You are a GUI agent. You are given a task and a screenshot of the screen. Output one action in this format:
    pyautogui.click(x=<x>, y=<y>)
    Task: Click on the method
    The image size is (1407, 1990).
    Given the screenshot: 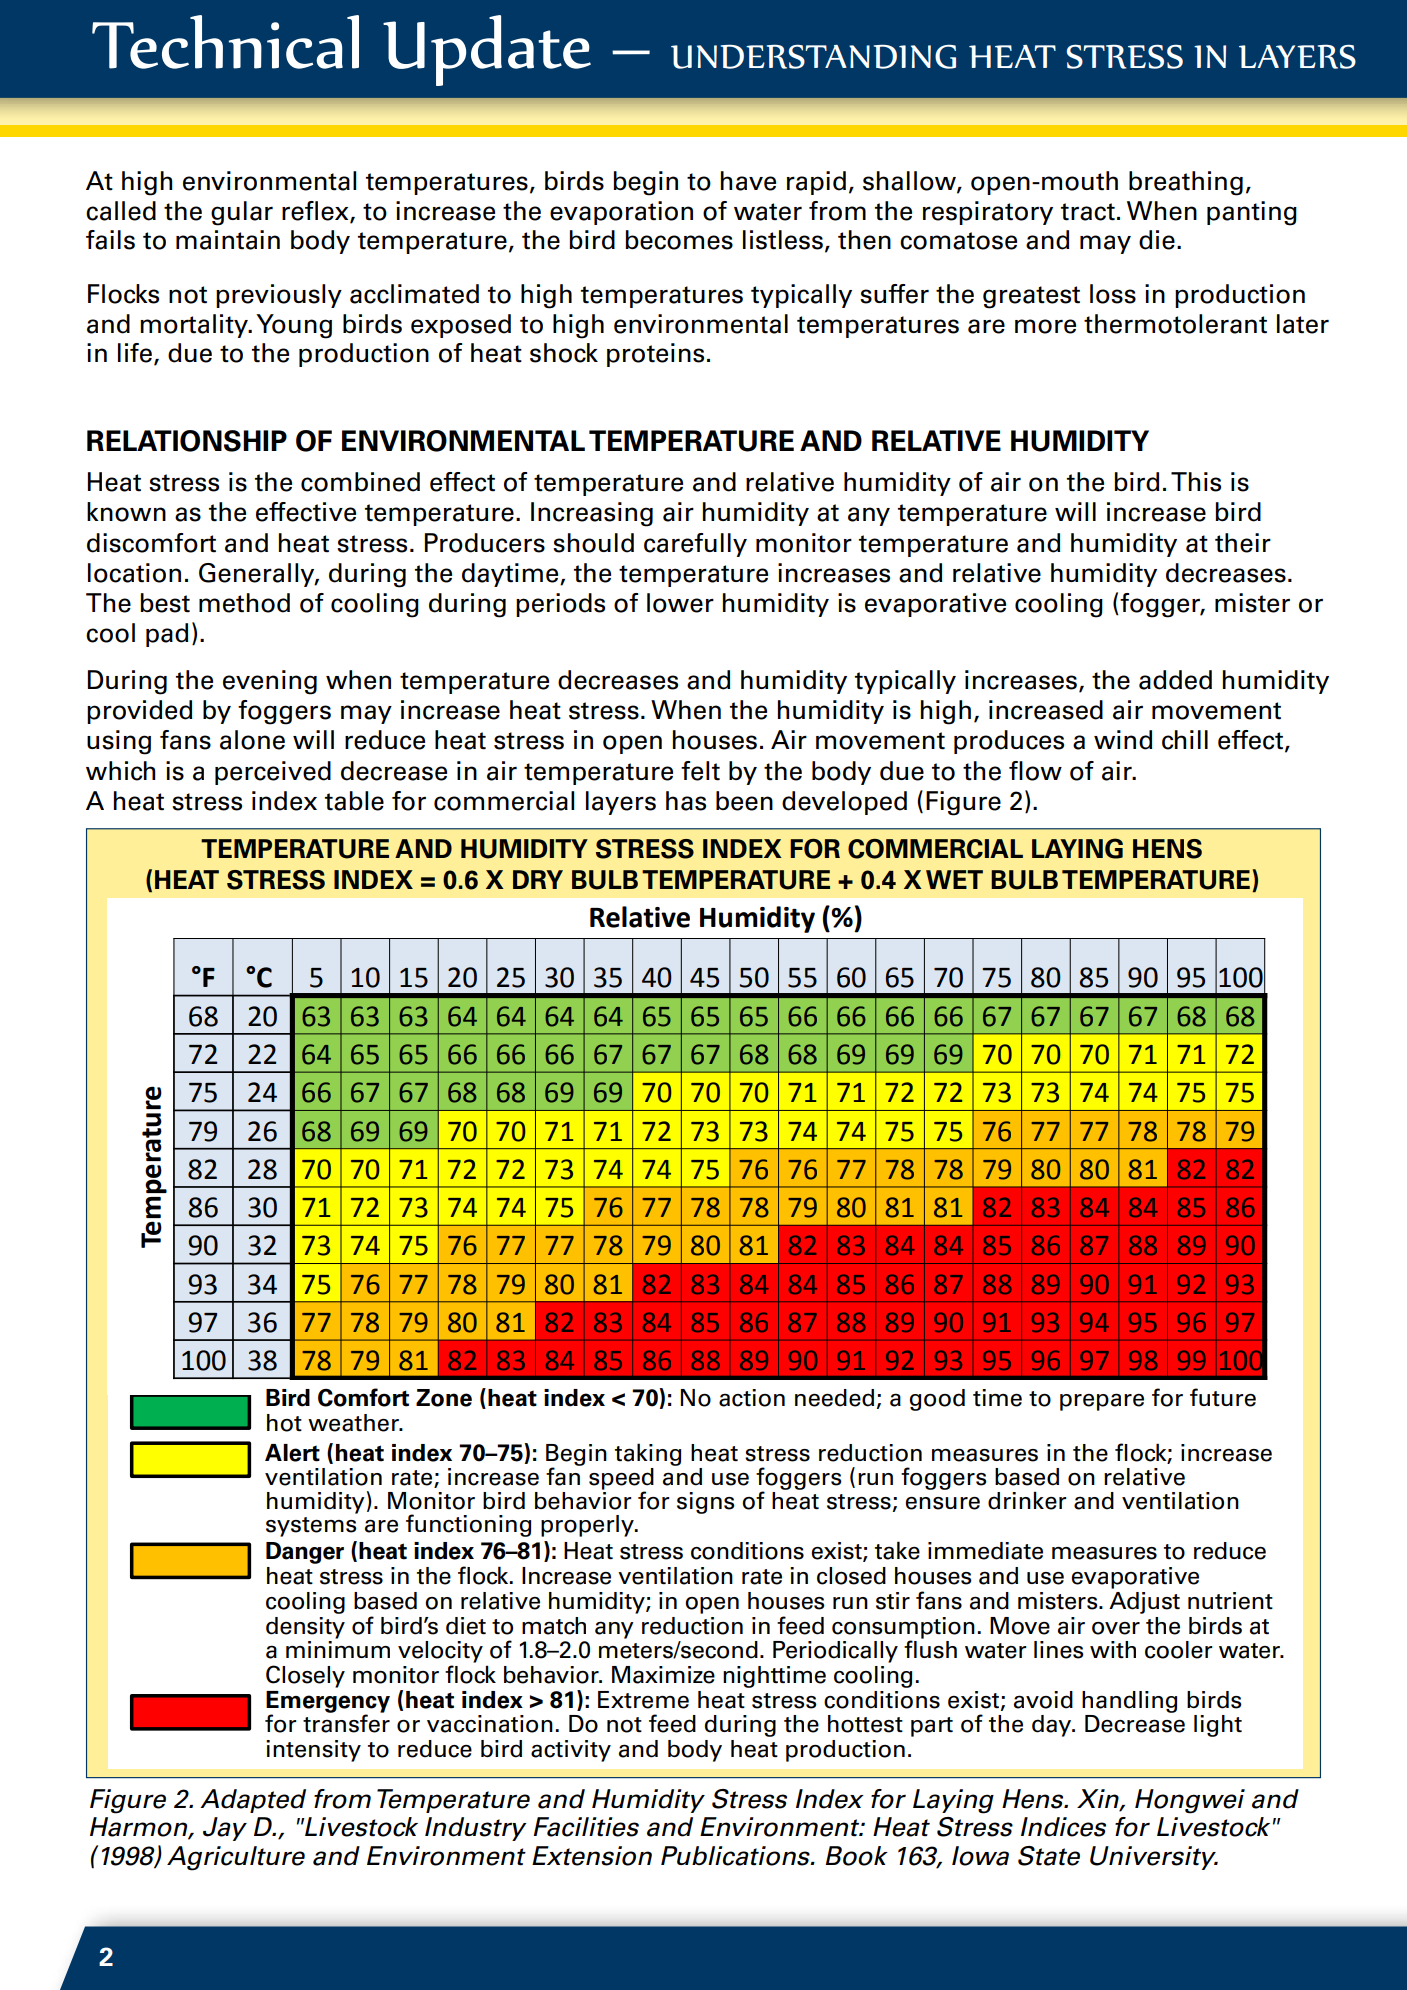 What is the action you would take?
    pyautogui.click(x=244, y=603)
